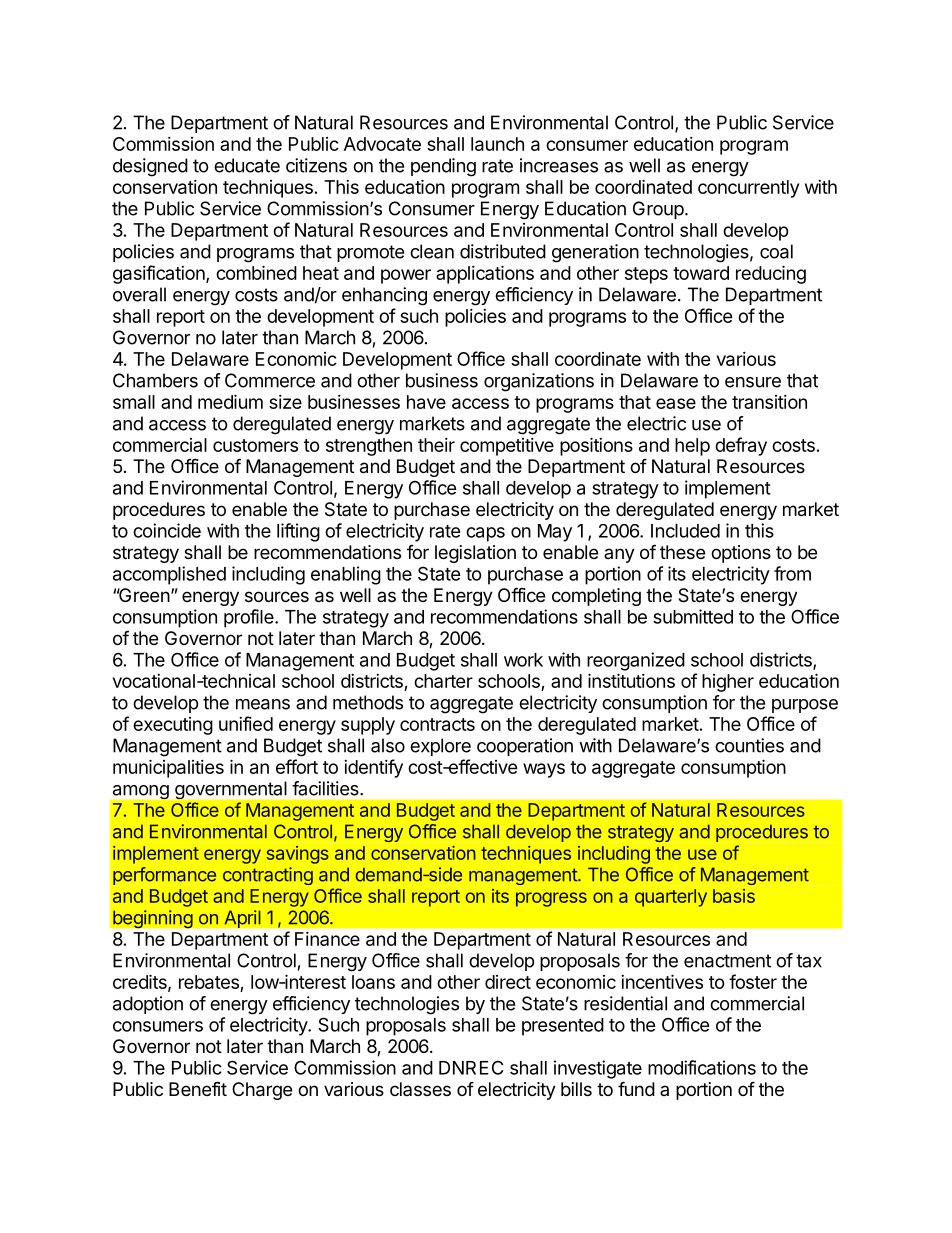  Describe the element at coordinates (748, 189) in the screenshot. I see `concurrently` at that location.
